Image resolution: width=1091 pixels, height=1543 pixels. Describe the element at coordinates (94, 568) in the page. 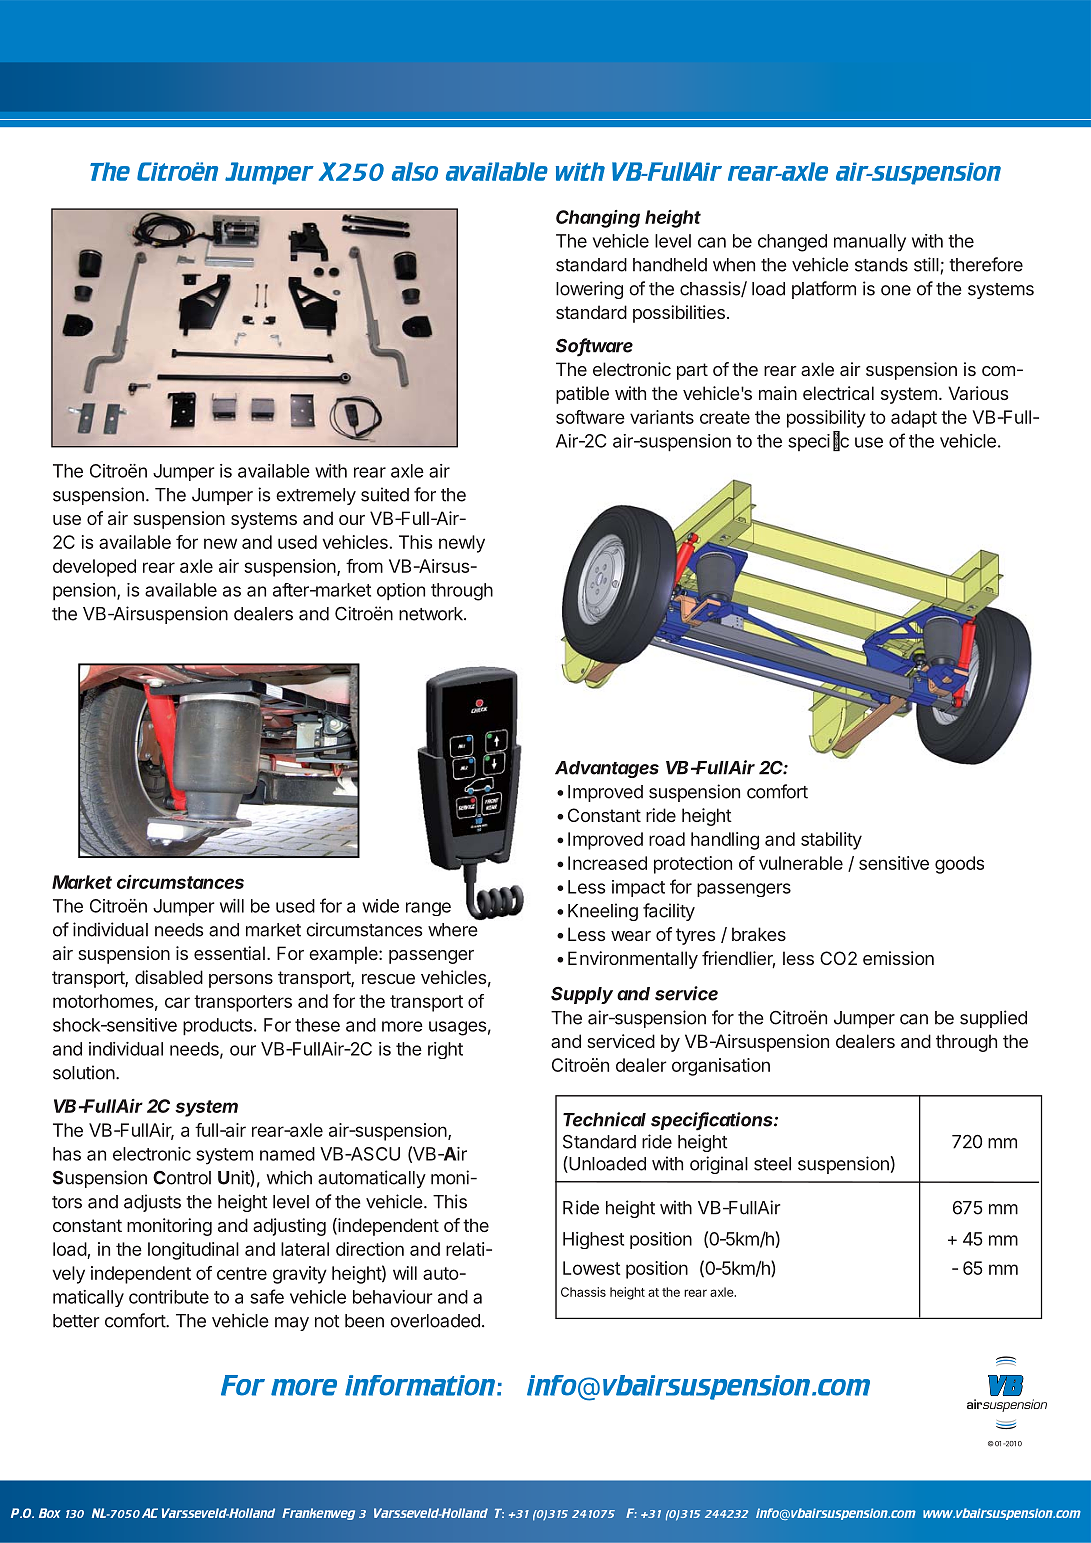

I see `developed` at that location.
